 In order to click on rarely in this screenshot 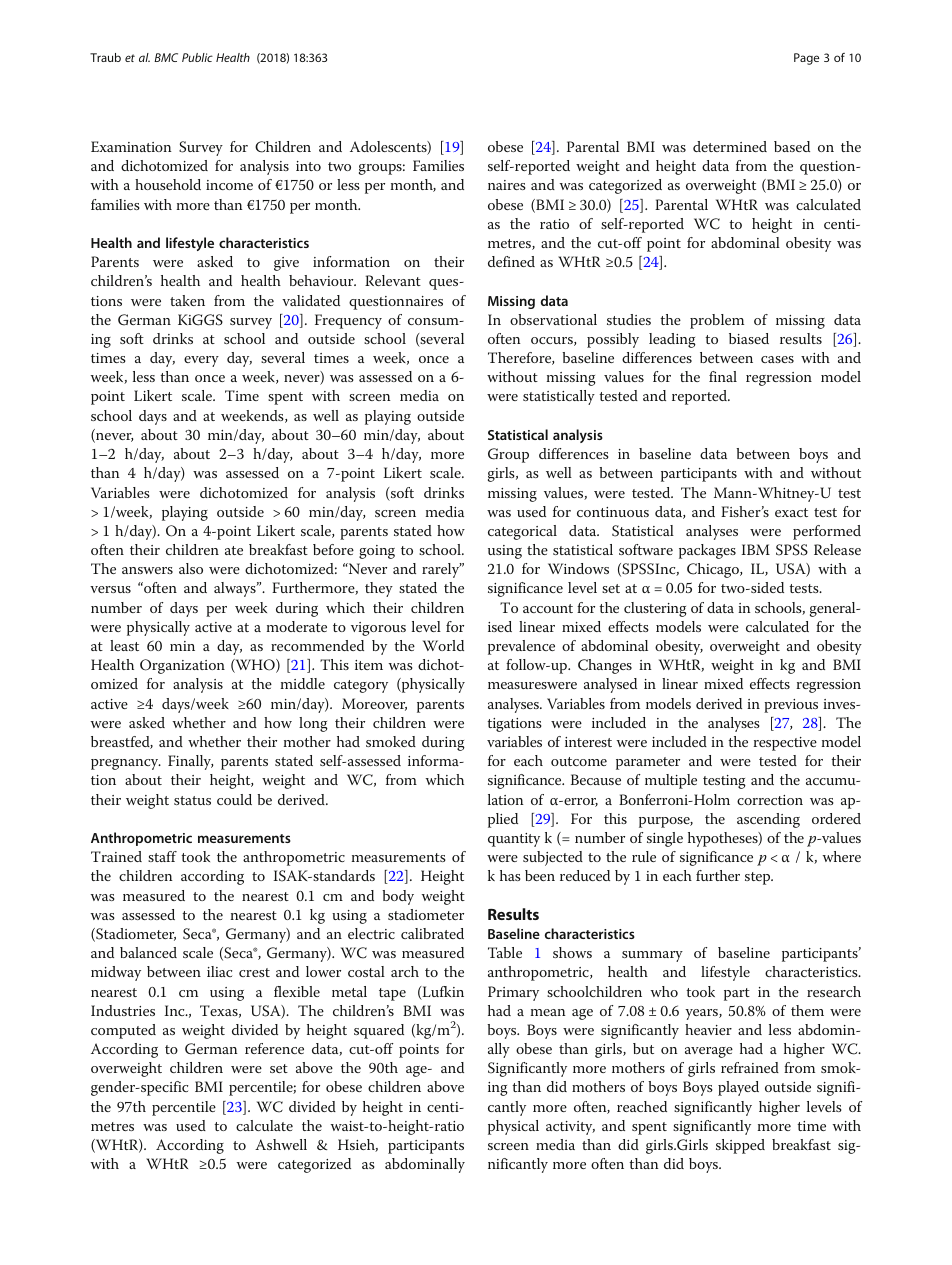, I will do `click(442, 570)`.
